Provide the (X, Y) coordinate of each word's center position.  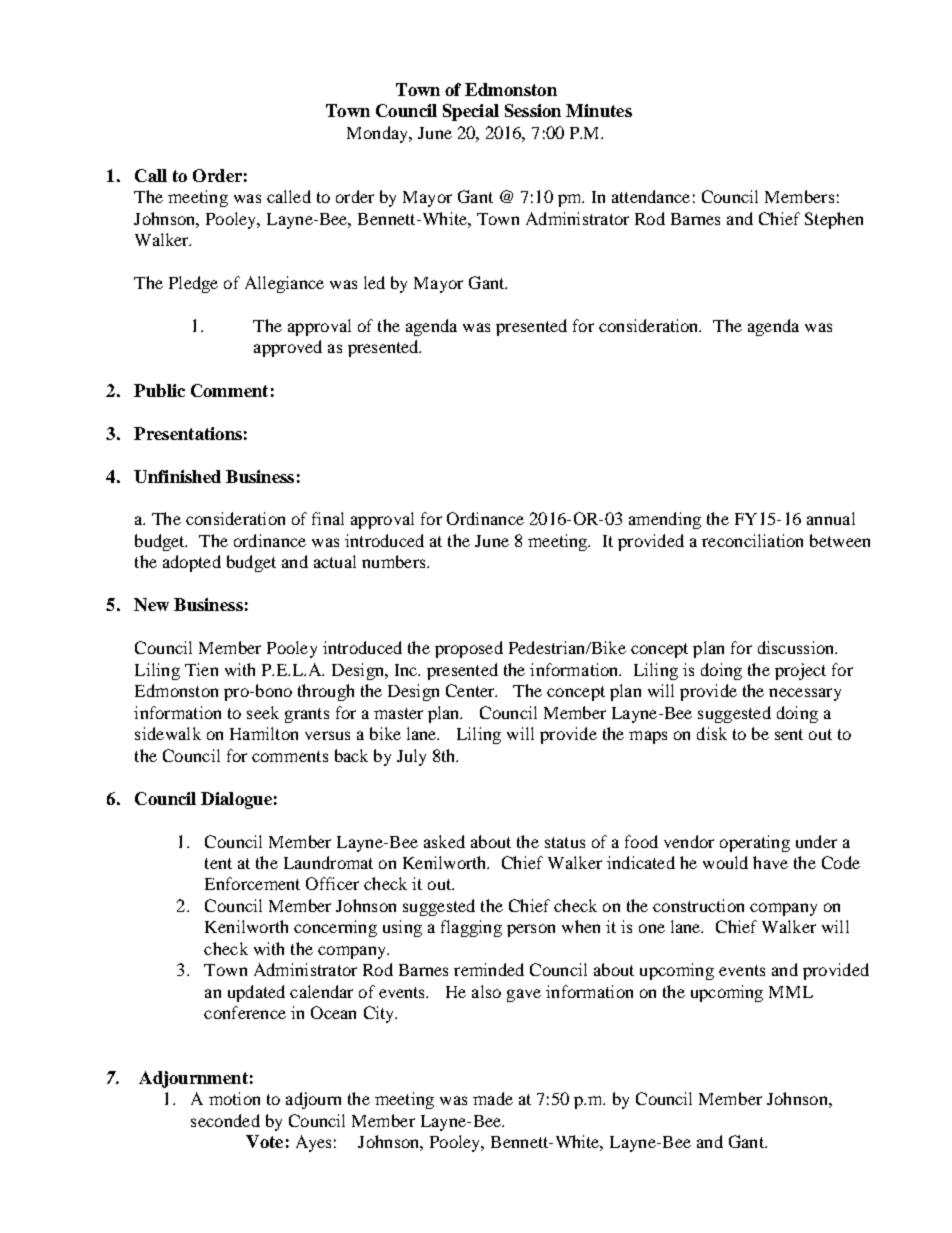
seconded (225, 1120)
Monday (379, 134)
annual (831, 518)
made (493, 1098)
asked (444, 841)
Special (471, 112)
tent (218, 863)
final (328, 518)
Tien (201, 669)
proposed (469, 649)
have (770, 862)
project (800, 671)
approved (288, 348)
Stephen (834, 220)
